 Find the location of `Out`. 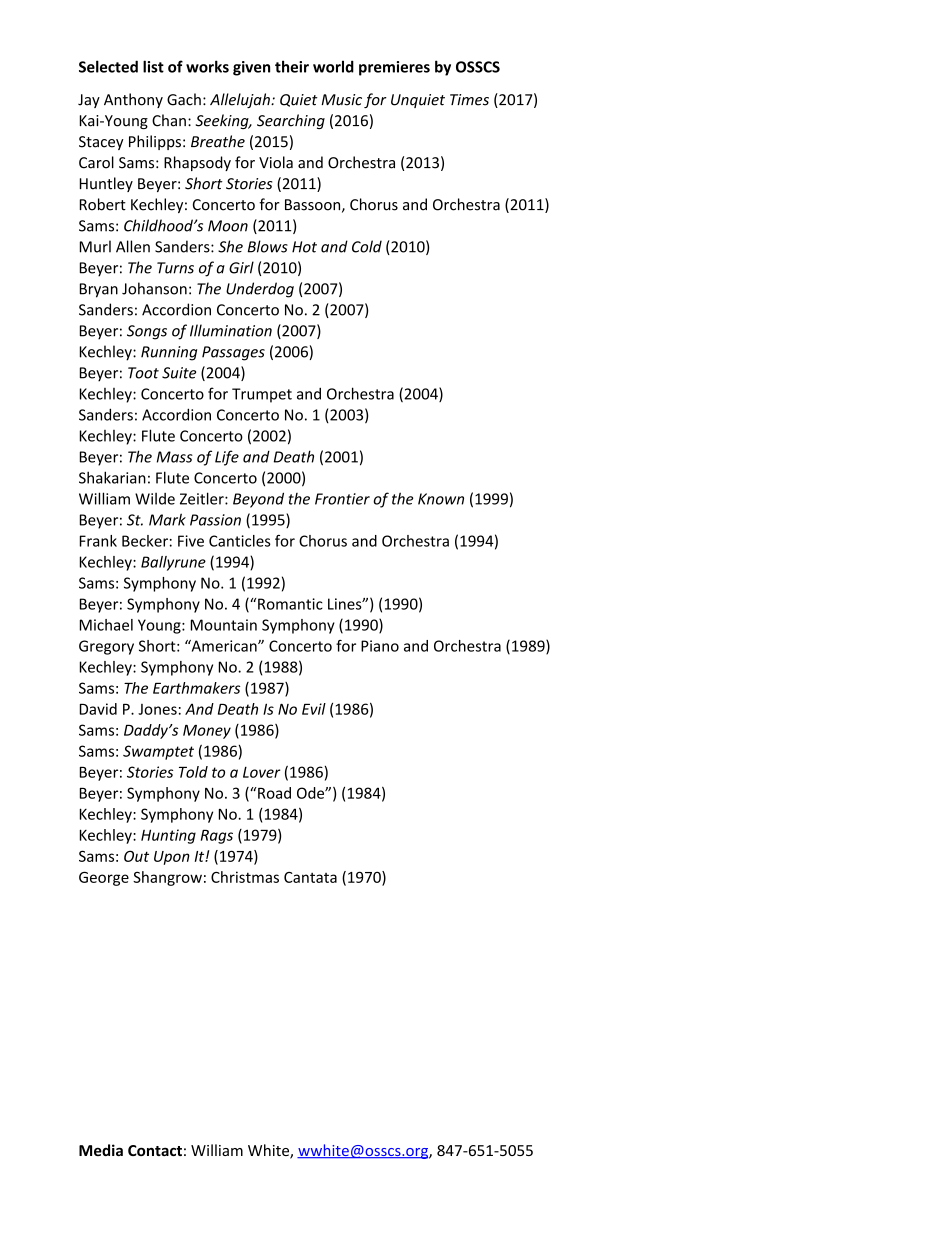

Out is located at coordinates (136, 856).
